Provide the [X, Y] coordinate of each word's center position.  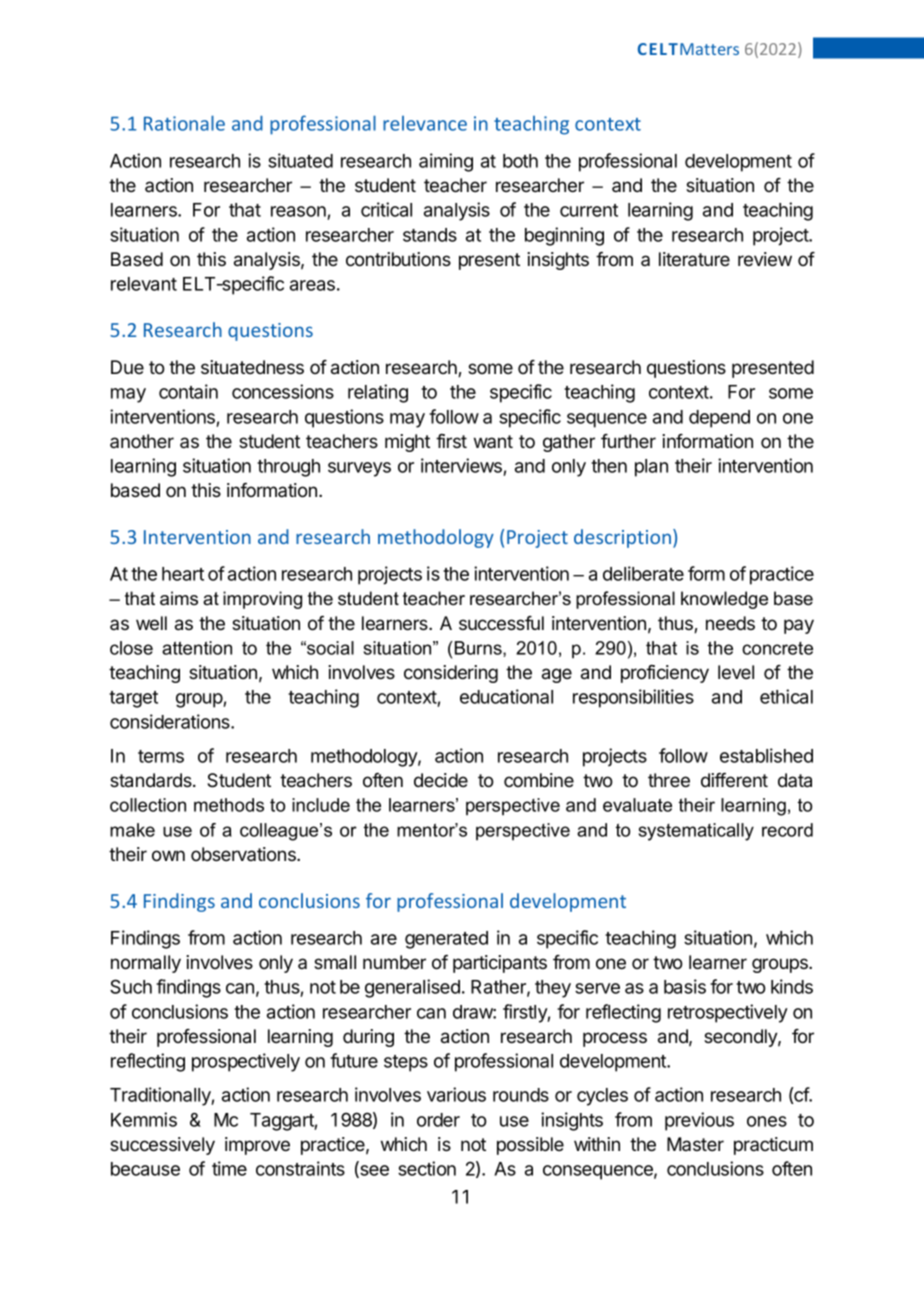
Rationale [184, 123]
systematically [696, 832]
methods [229, 805]
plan [651, 468]
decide [441, 780]
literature [694, 259]
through [288, 468]
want [493, 441]
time [229, 1168]
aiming [446, 162]
